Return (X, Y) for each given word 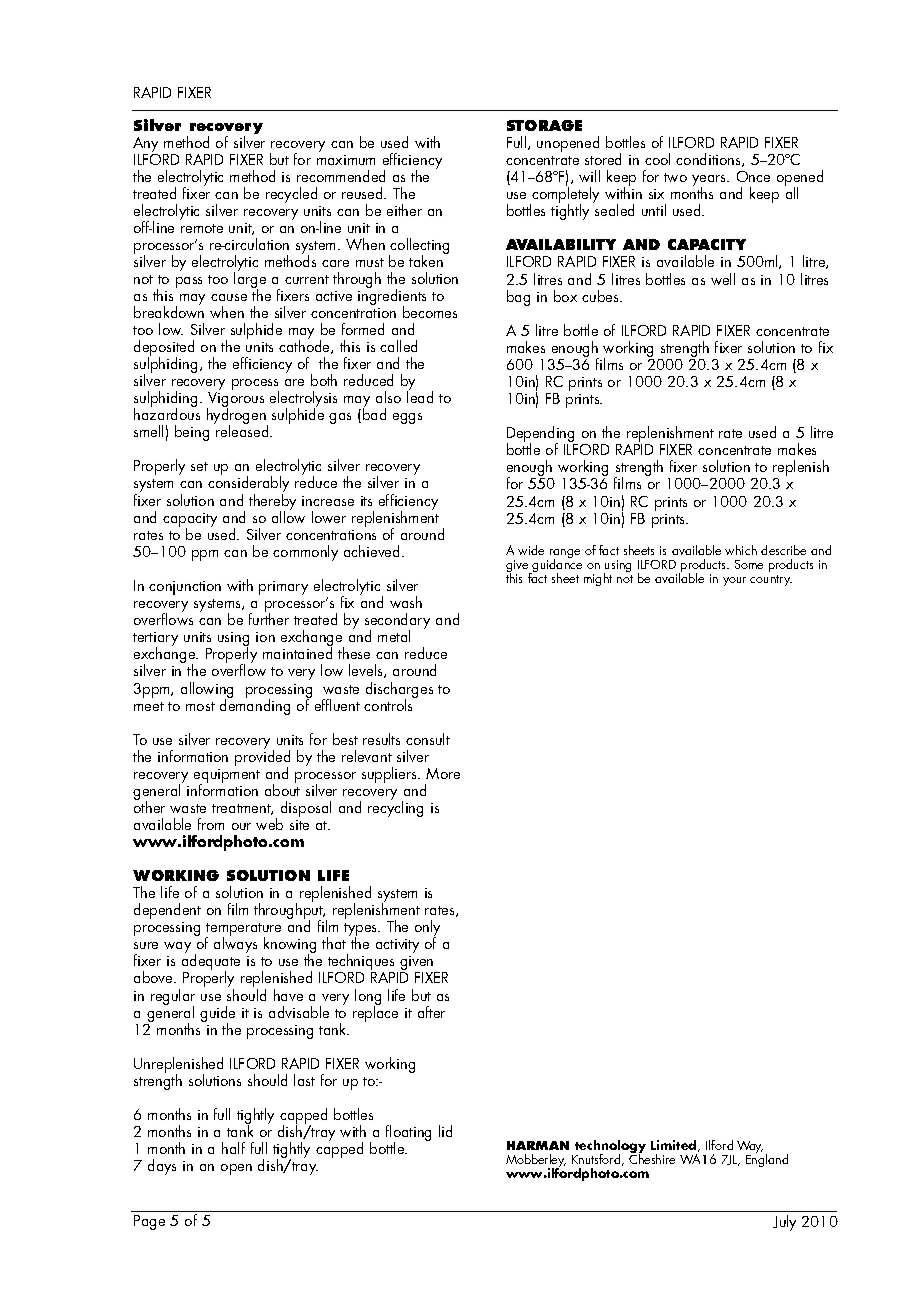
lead (420, 396)
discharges (399, 691)
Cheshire (652, 1157)
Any (145, 146)
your (734, 581)
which (741, 550)
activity (397, 946)
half (233, 1148)
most (200, 706)
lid (445, 1131)
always (235, 944)
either (404, 210)
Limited (675, 1146)
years (710, 182)
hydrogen (237, 416)
